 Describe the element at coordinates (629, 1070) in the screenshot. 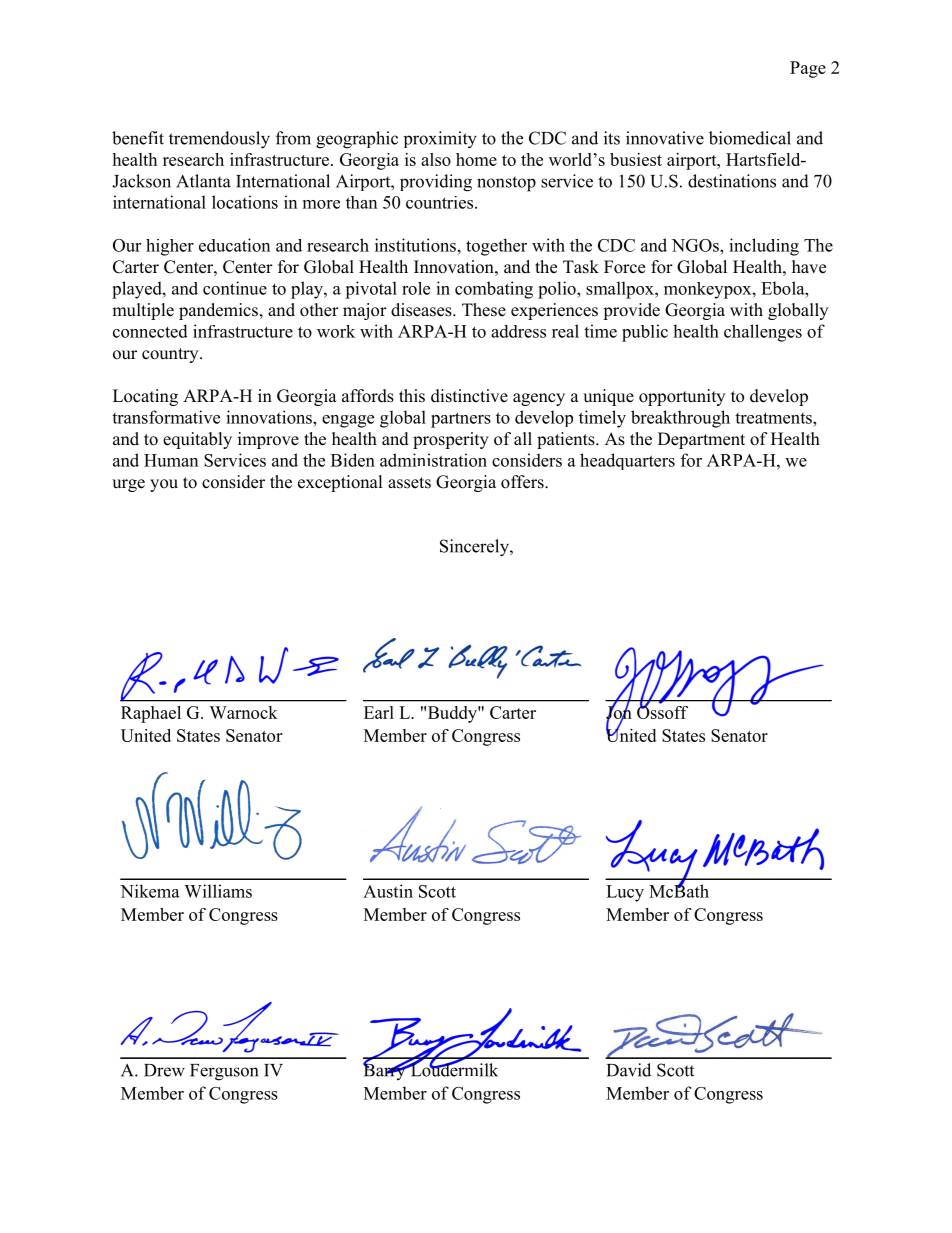

I see `David` at that location.
